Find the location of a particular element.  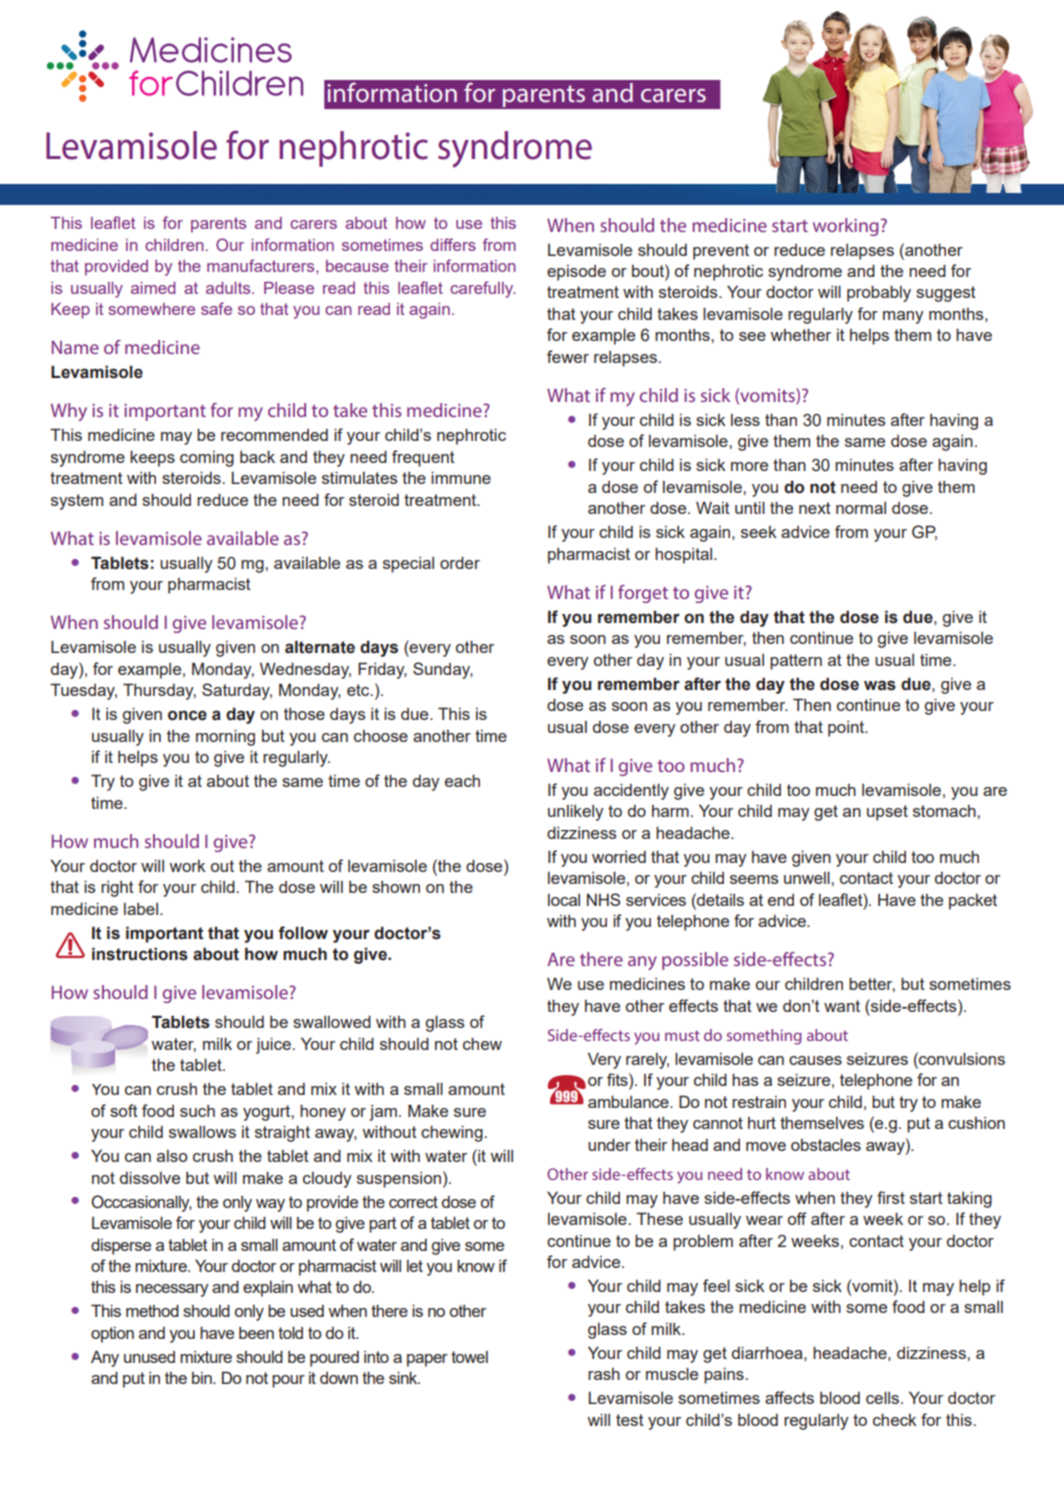

right is located at coordinates (117, 889).
